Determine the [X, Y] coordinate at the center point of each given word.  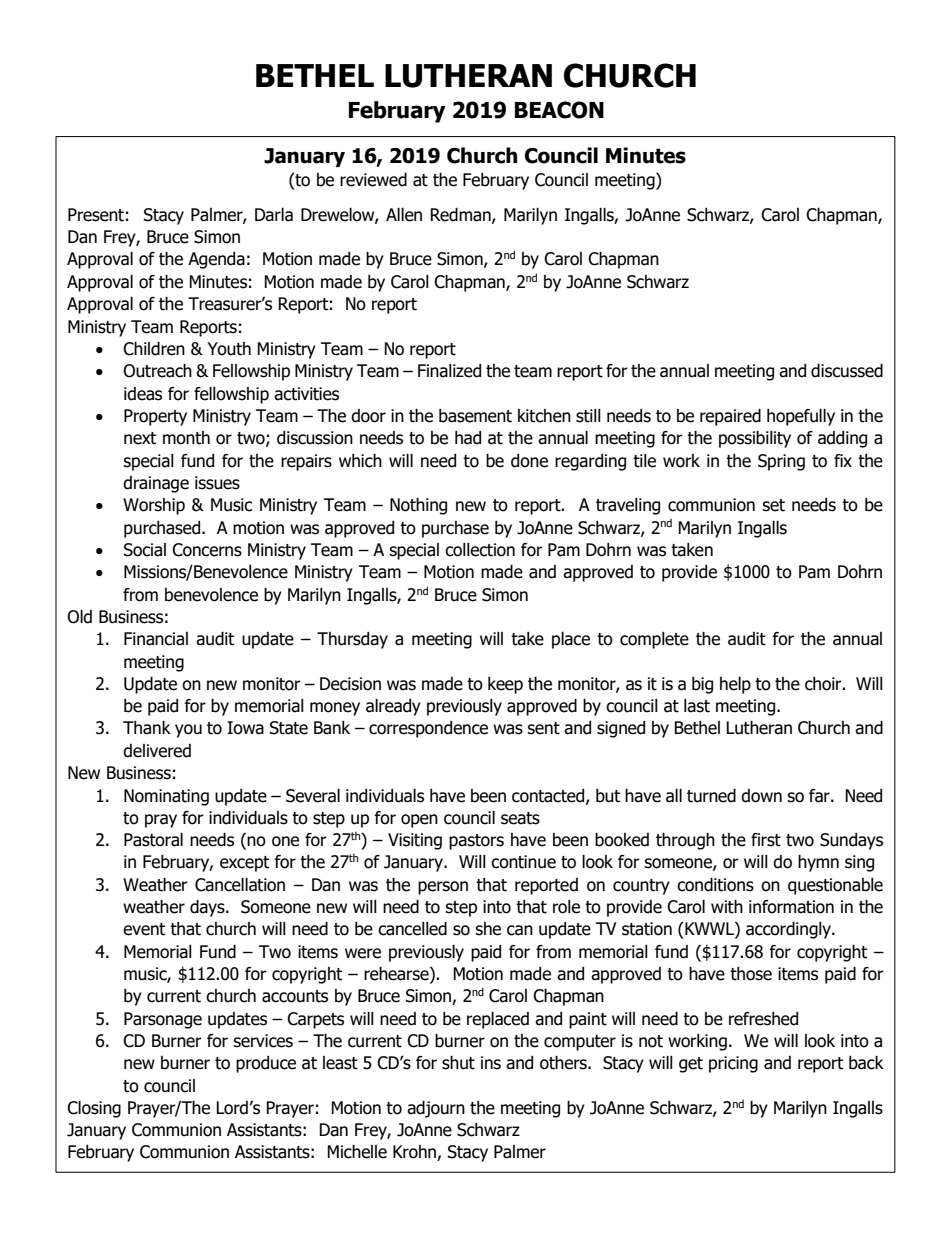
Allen [404, 215]
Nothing [418, 506]
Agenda [216, 260]
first [766, 840]
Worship [154, 506]
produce [266, 1064]
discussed [847, 371]
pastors [476, 842]
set [773, 505]
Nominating [166, 797]
